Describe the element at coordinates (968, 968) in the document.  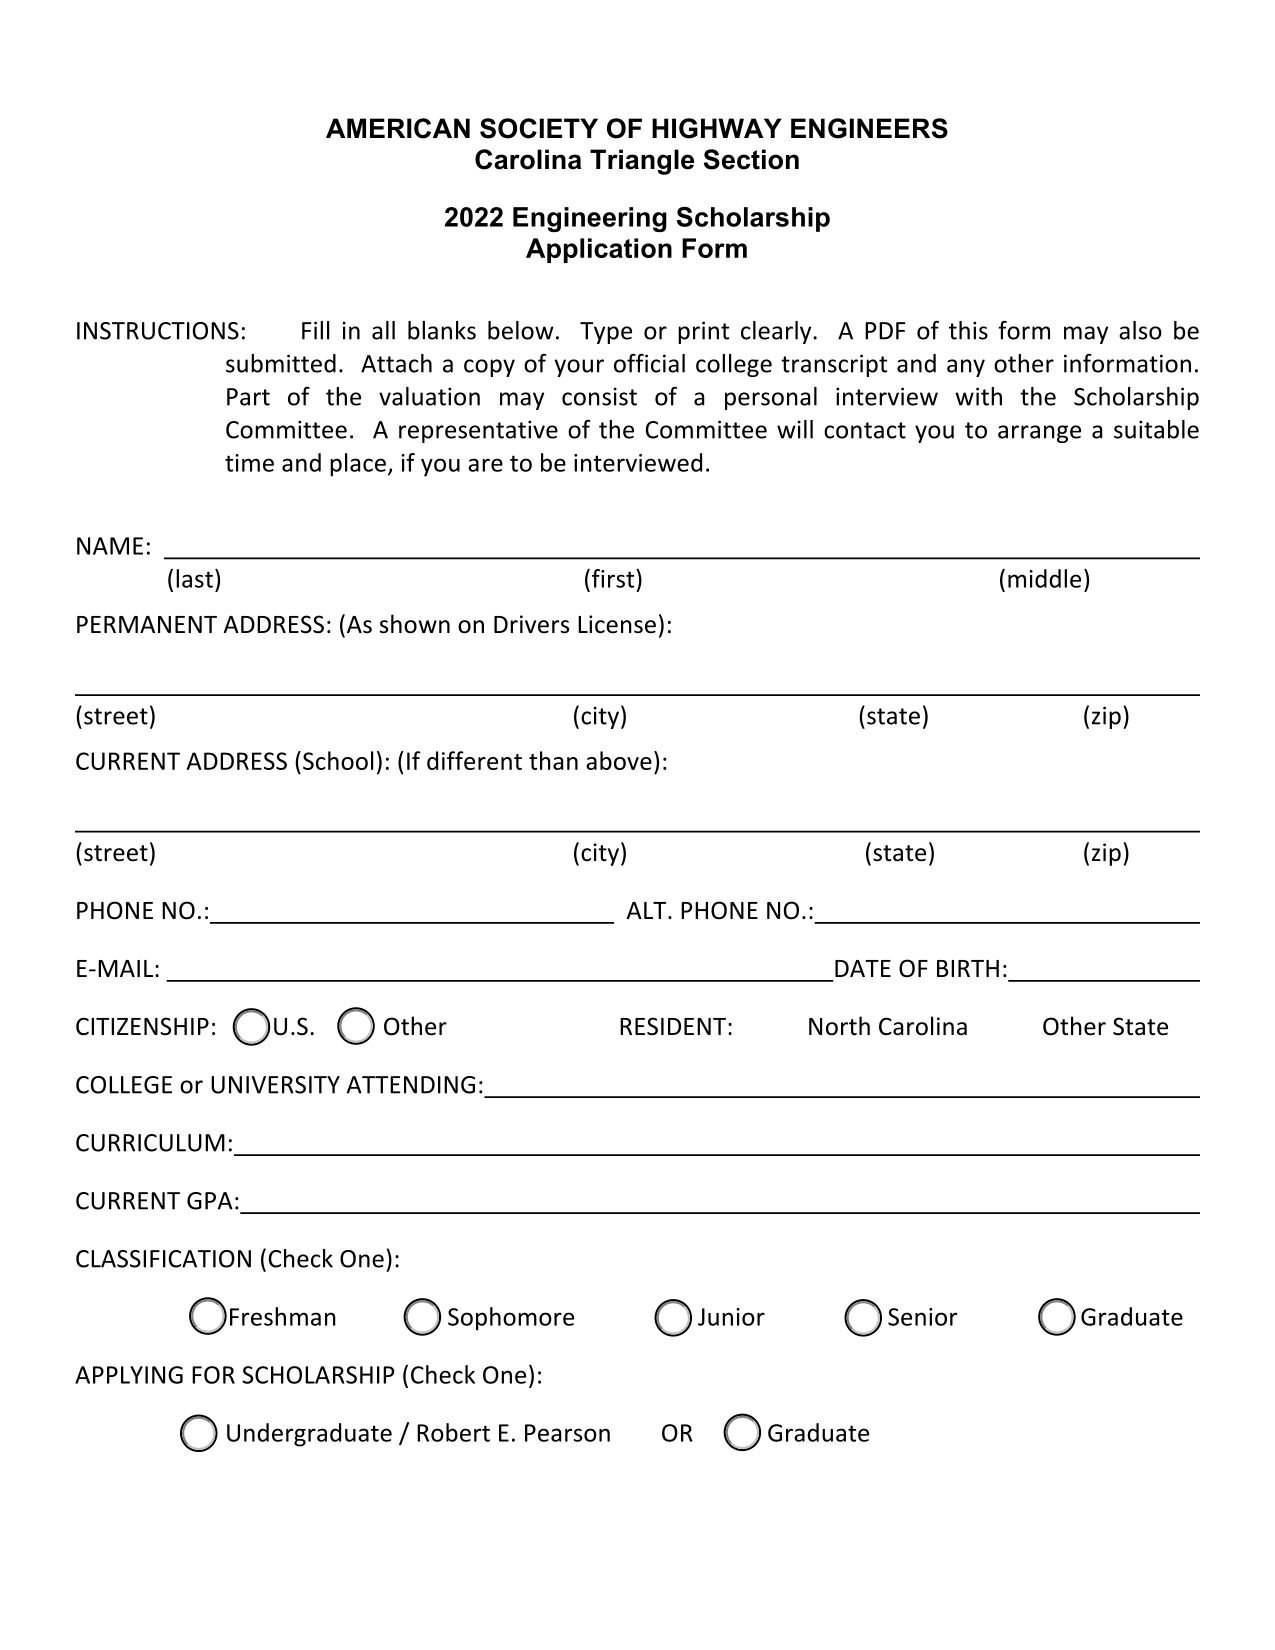
I see `BIRTH` at that location.
